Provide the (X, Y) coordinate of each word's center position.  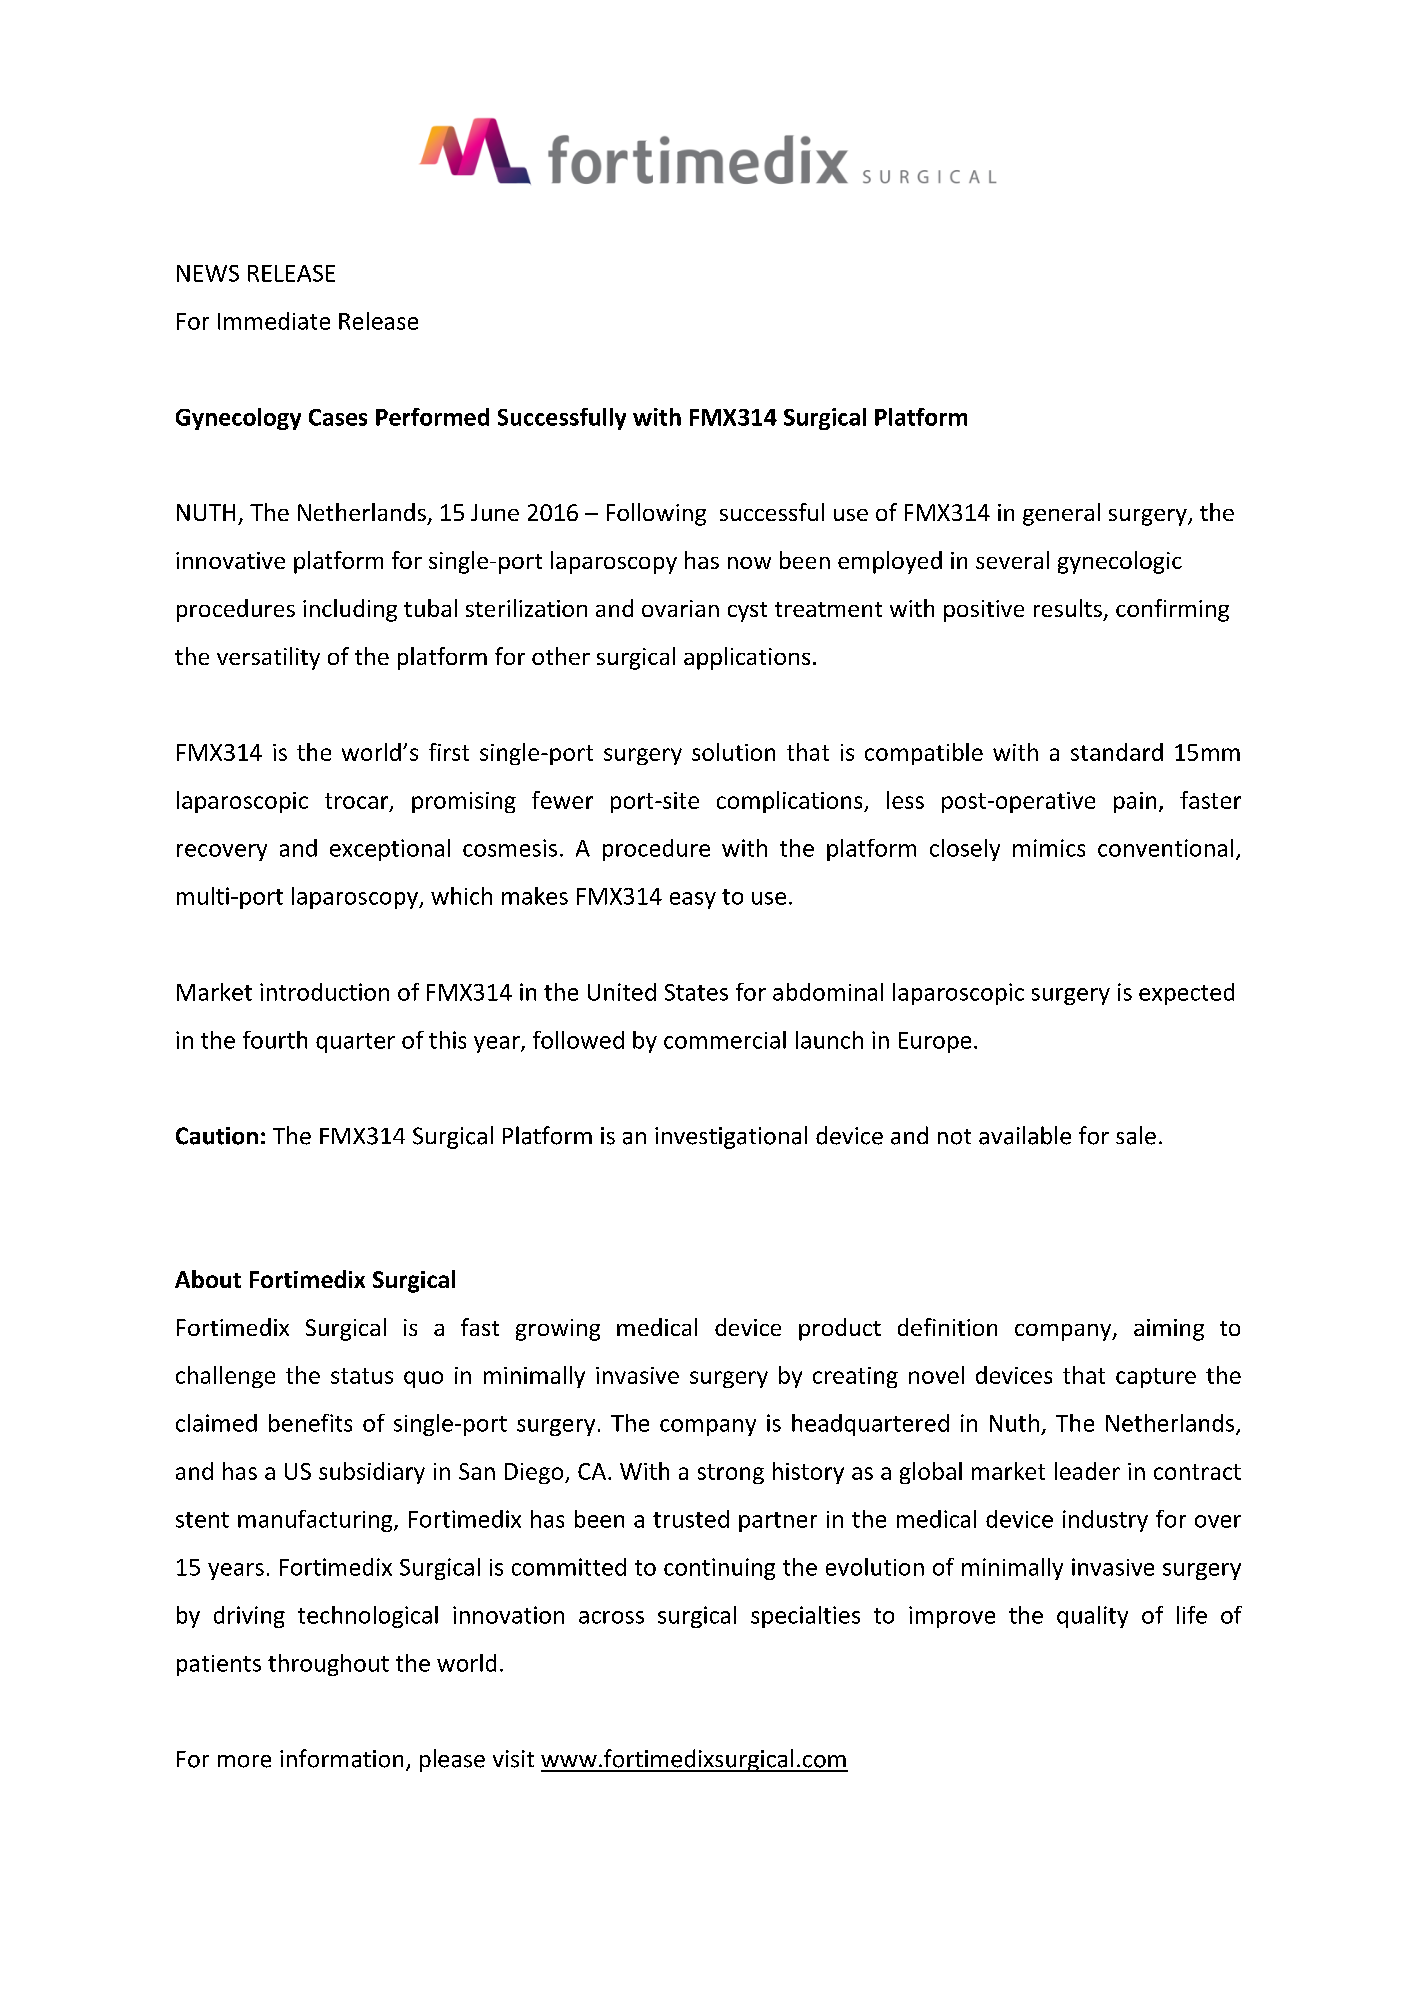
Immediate (274, 321)
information (341, 1758)
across (611, 1617)
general (1061, 514)
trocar (358, 802)
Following (656, 514)
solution (733, 752)
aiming (1169, 1330)
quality (1092, 1617)
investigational (731, 1137)
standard (1117, 752)
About (208, 1279)
